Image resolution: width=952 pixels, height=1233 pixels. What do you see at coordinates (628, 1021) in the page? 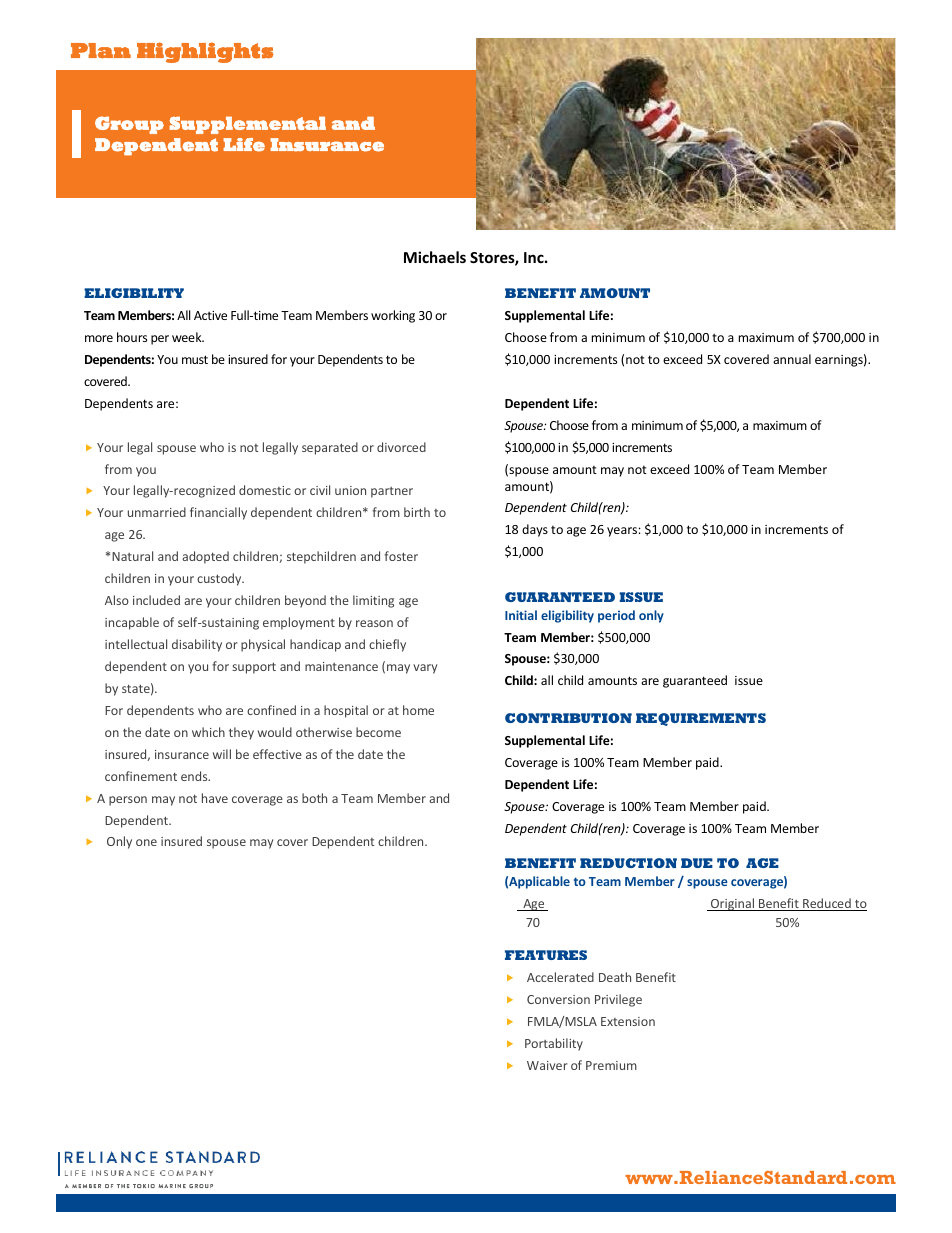
I see `Extension` at bounding box center [628, 1021].
